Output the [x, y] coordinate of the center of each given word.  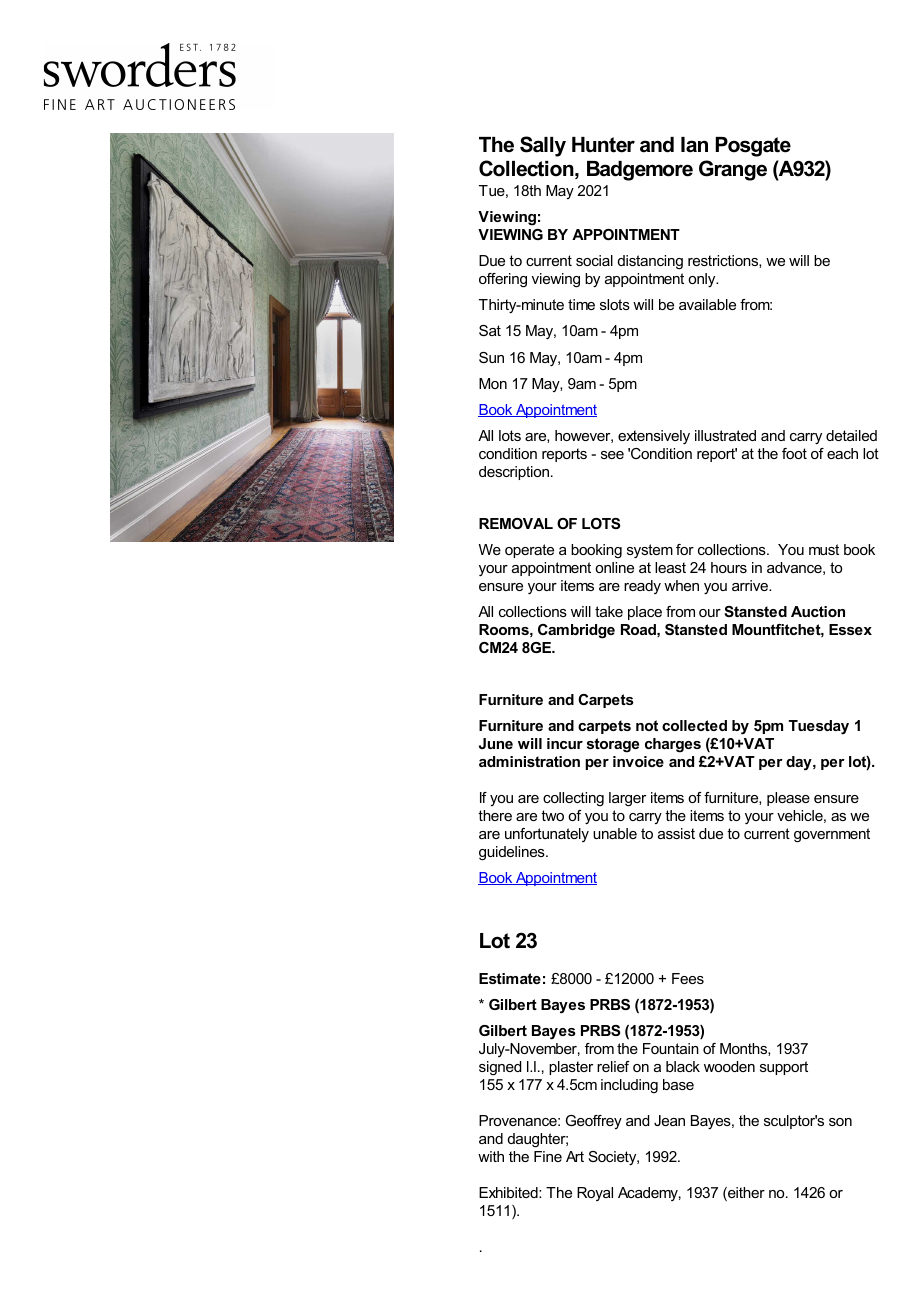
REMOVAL [516, 523]
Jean [669, 1120]
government [832, 835]
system [650, 551]
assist [676, 833]
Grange [733, 170]
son [840, 1122]
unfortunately [547, 835]
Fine [548, 1156]
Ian [694, 145]
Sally [543, 146]
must [824, 549]
